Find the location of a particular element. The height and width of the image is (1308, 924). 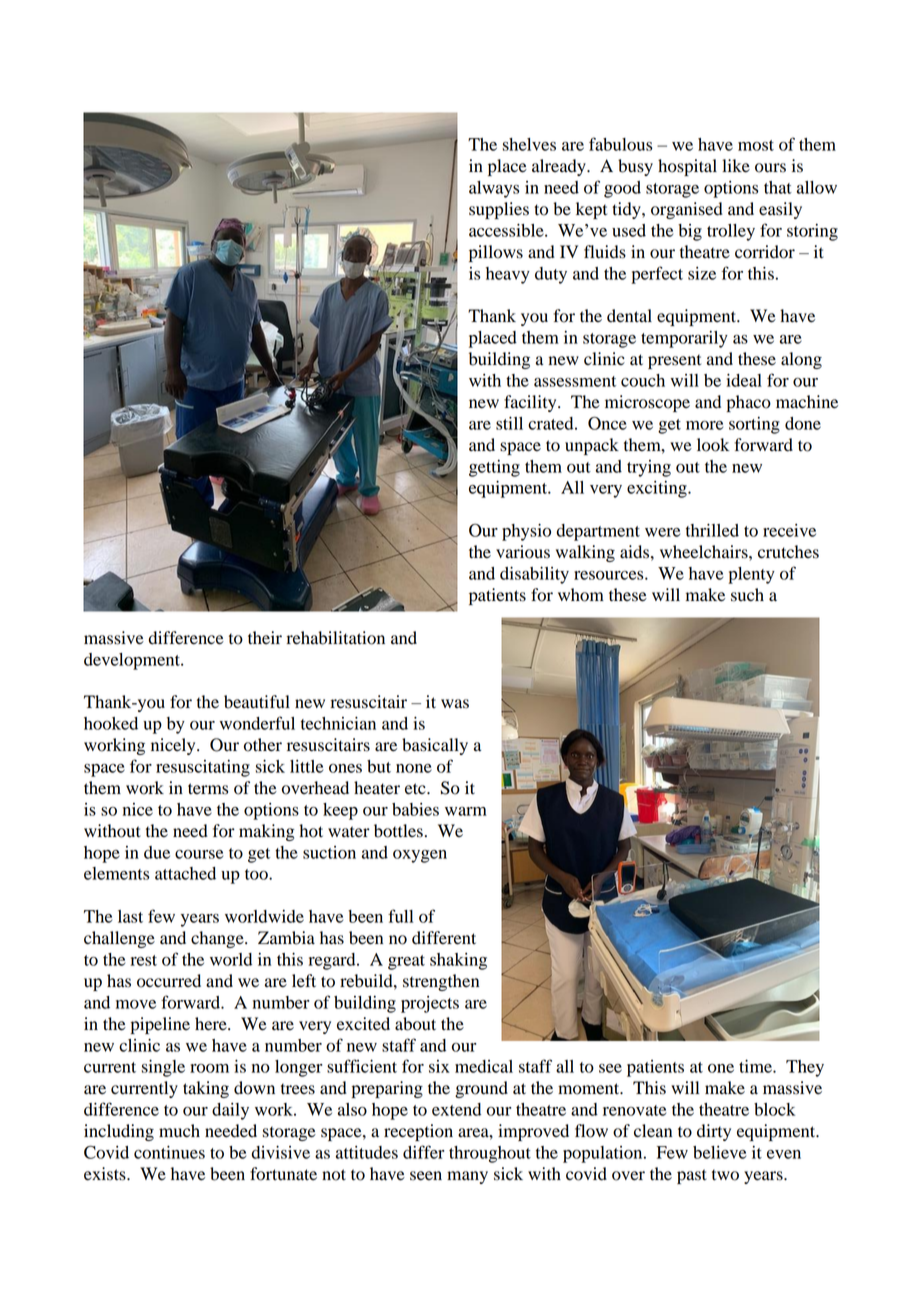

supplies is located at coordinates (499, 210).
